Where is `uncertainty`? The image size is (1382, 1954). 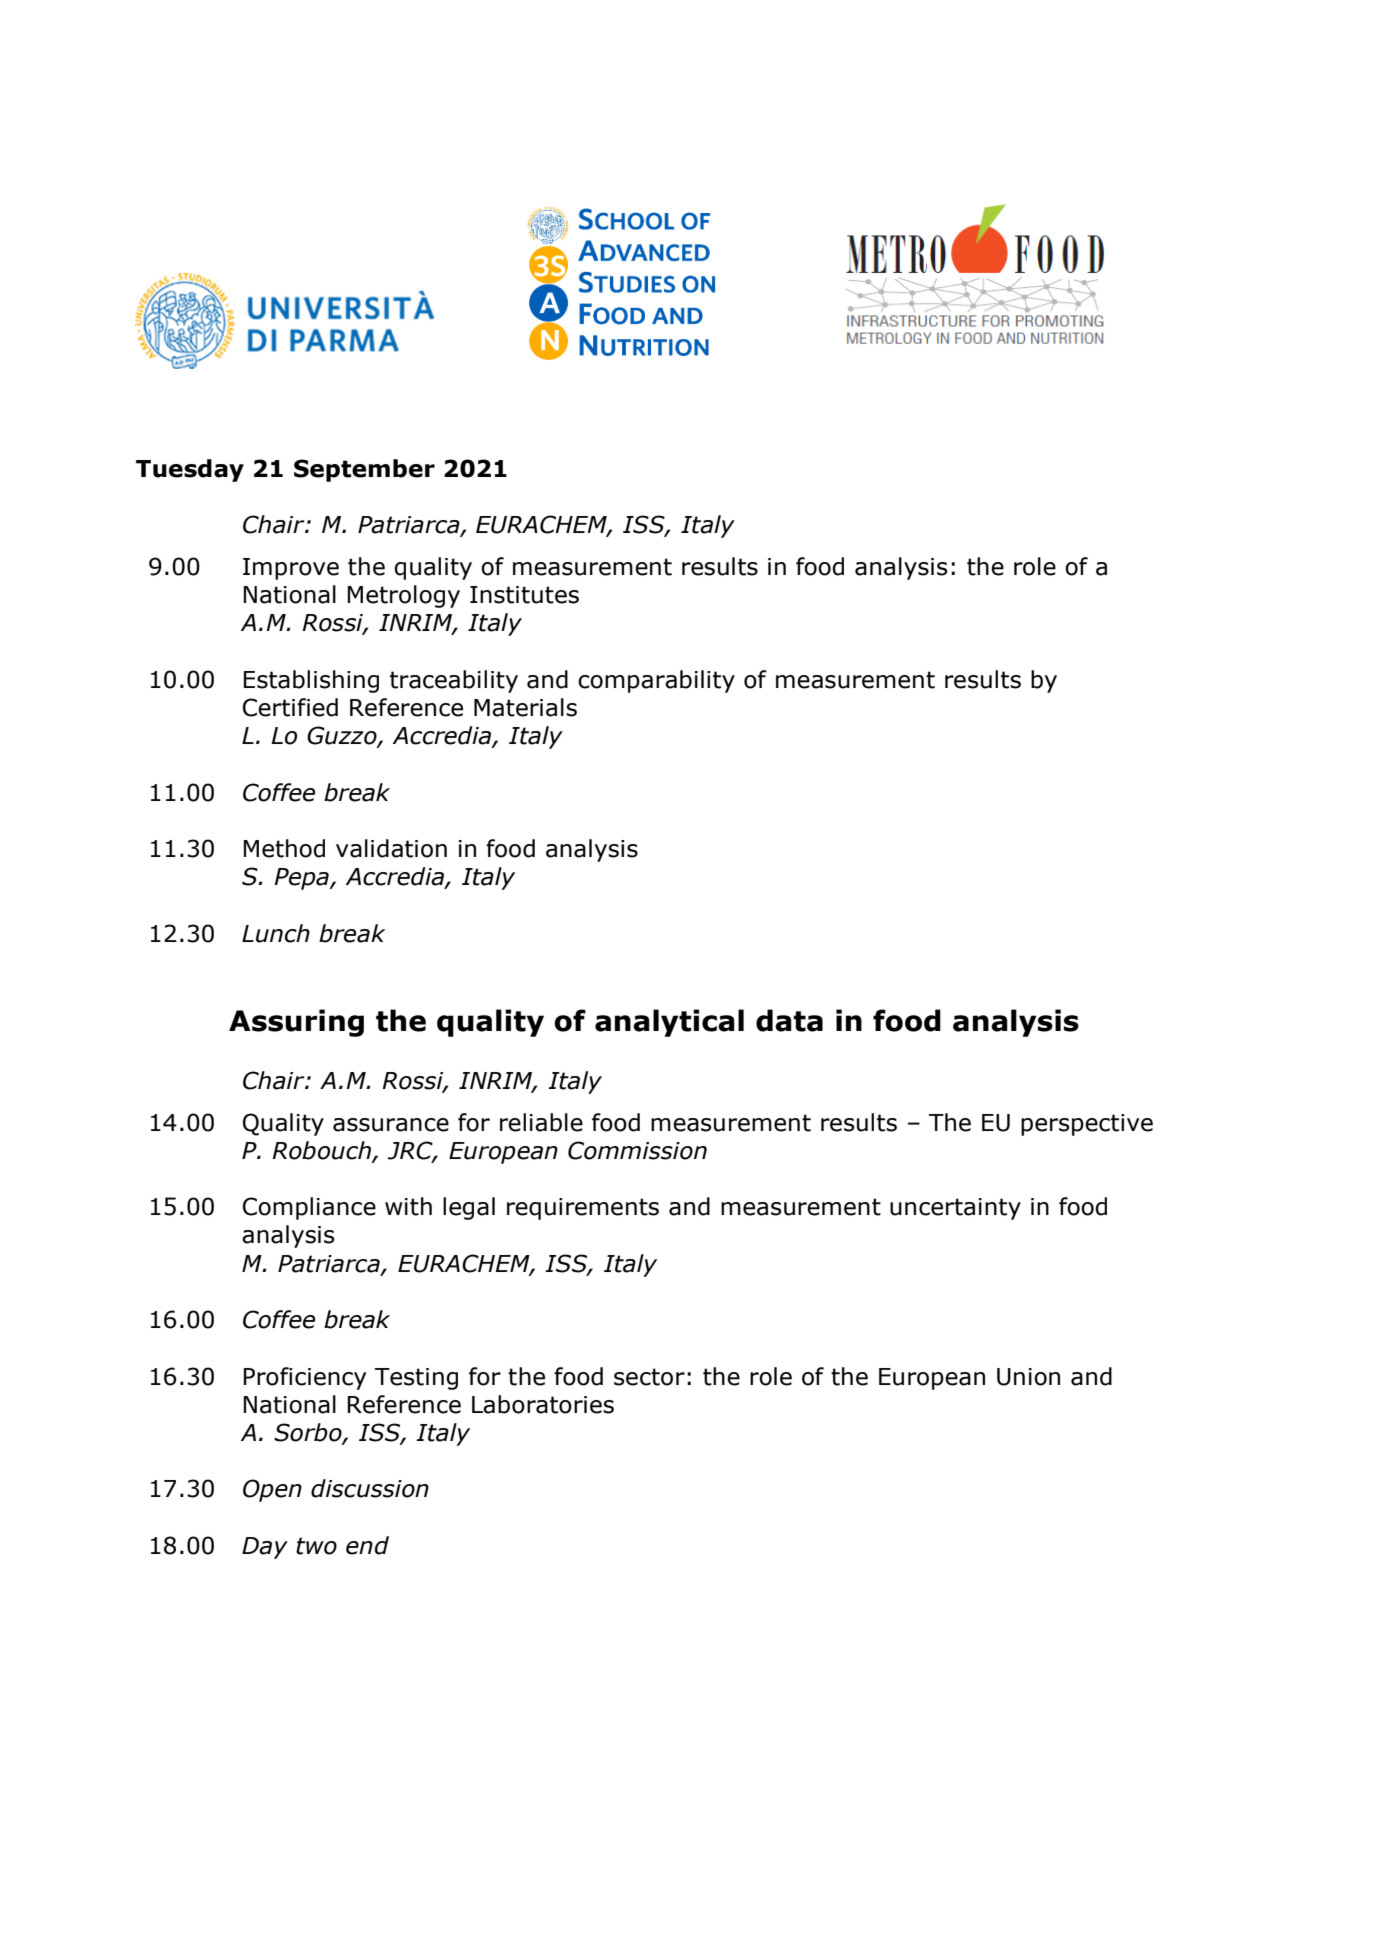
uncertainty is located at coordinates (955, 1209).
